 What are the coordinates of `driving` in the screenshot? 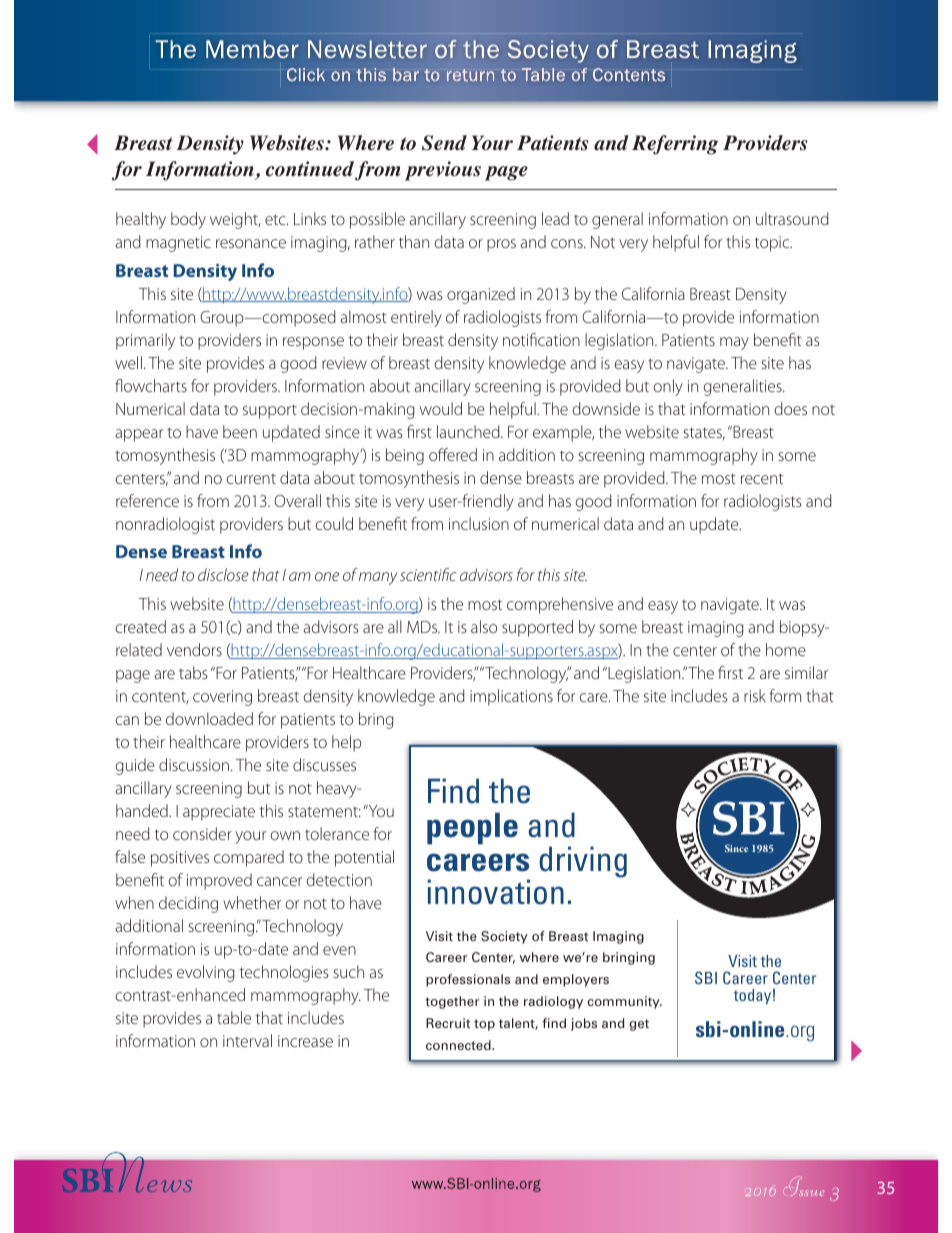 It's located at (583, 862).
